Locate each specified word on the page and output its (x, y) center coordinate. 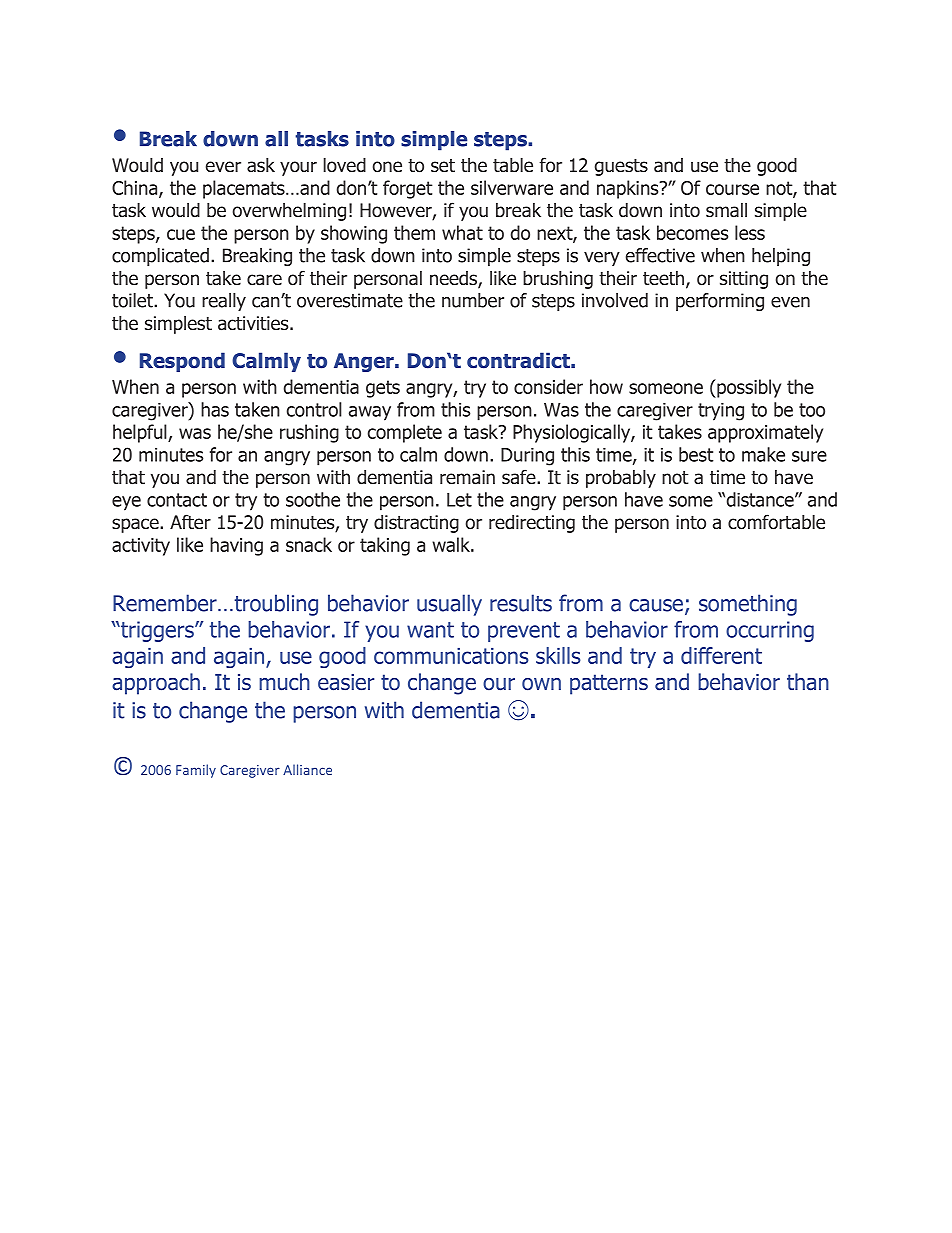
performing (720, 302)
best (696, 454)
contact (177, 500)
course (732, 189)
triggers (157, 631)
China (134, 187)
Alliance (307, 769)
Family (196, 771)
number (473, 300)
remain (467, 477)
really (224, 302)
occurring (770, 631)
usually (449, 605)
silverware (512, 187)
